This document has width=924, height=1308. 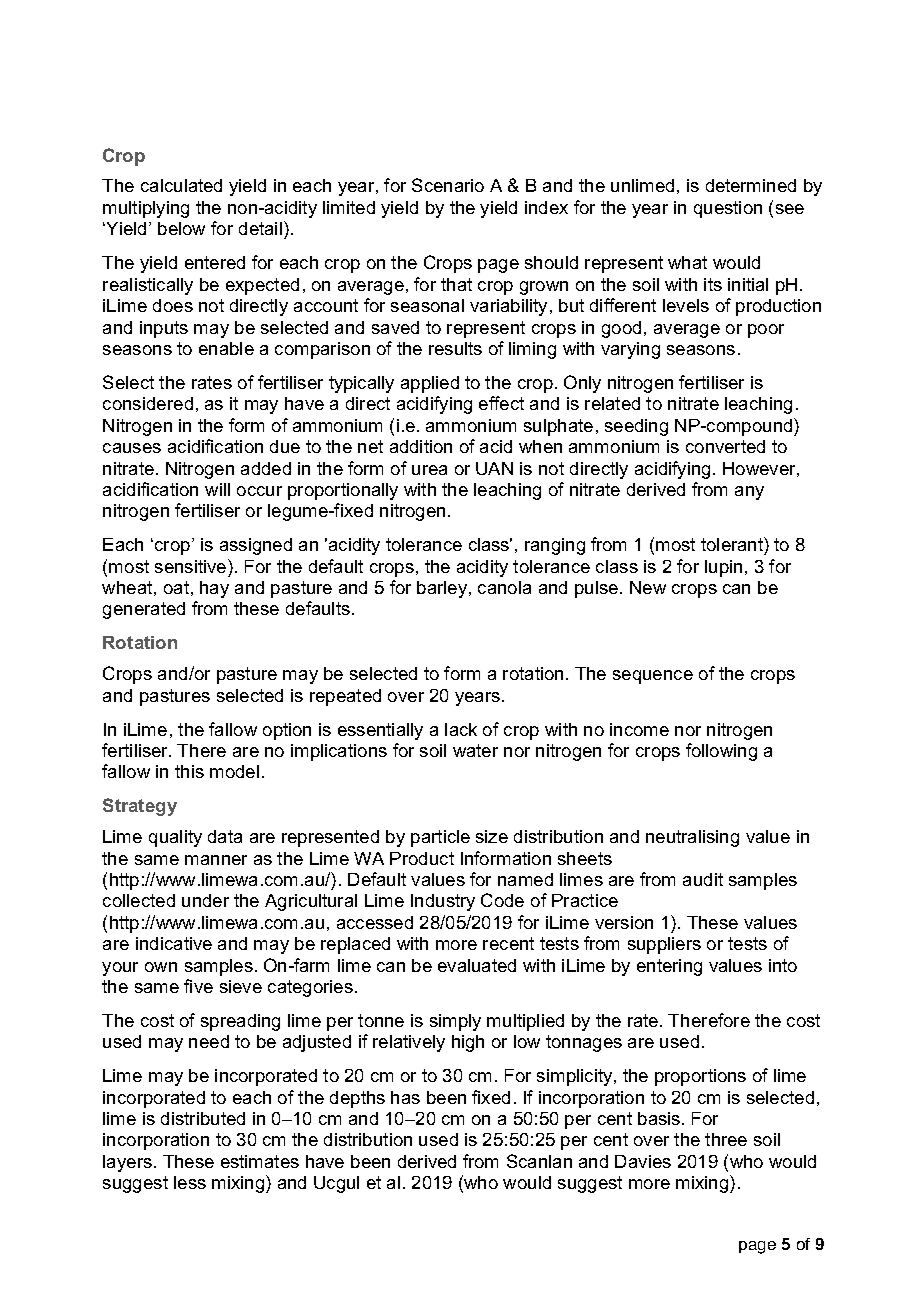 I want to click on below, so click(x=181, y=228).
